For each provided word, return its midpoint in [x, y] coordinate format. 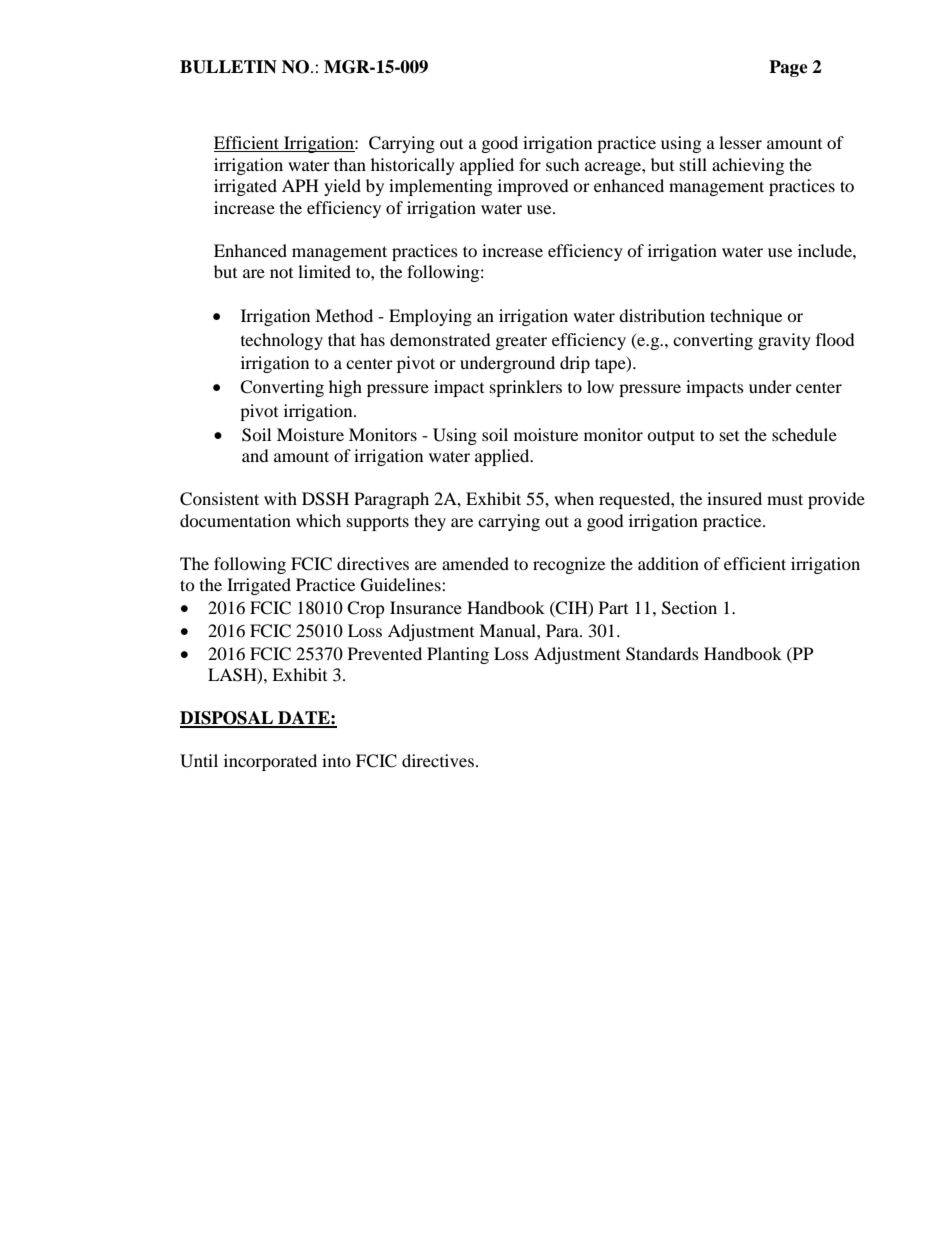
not [281, 273]
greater [521, 343]
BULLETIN [228, 67]
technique [746, 317]
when [574, 498]
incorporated [270, 762]
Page [788, 68]
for [530, 164]
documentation [235, 520]
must [785, 499]
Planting [458, 655]
